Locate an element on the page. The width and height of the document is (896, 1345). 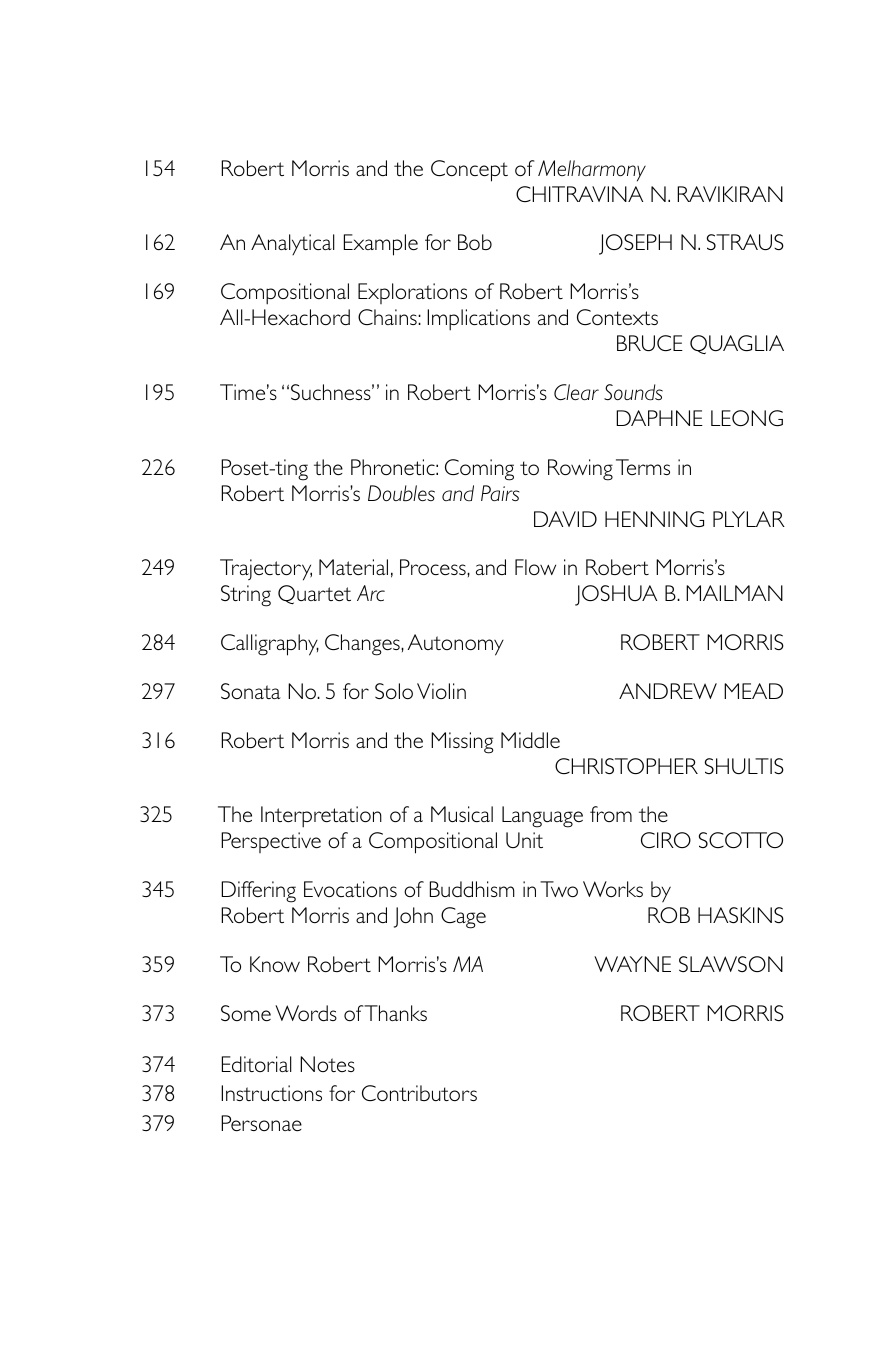
Calligraphy is located at coordinates (270, 645).
